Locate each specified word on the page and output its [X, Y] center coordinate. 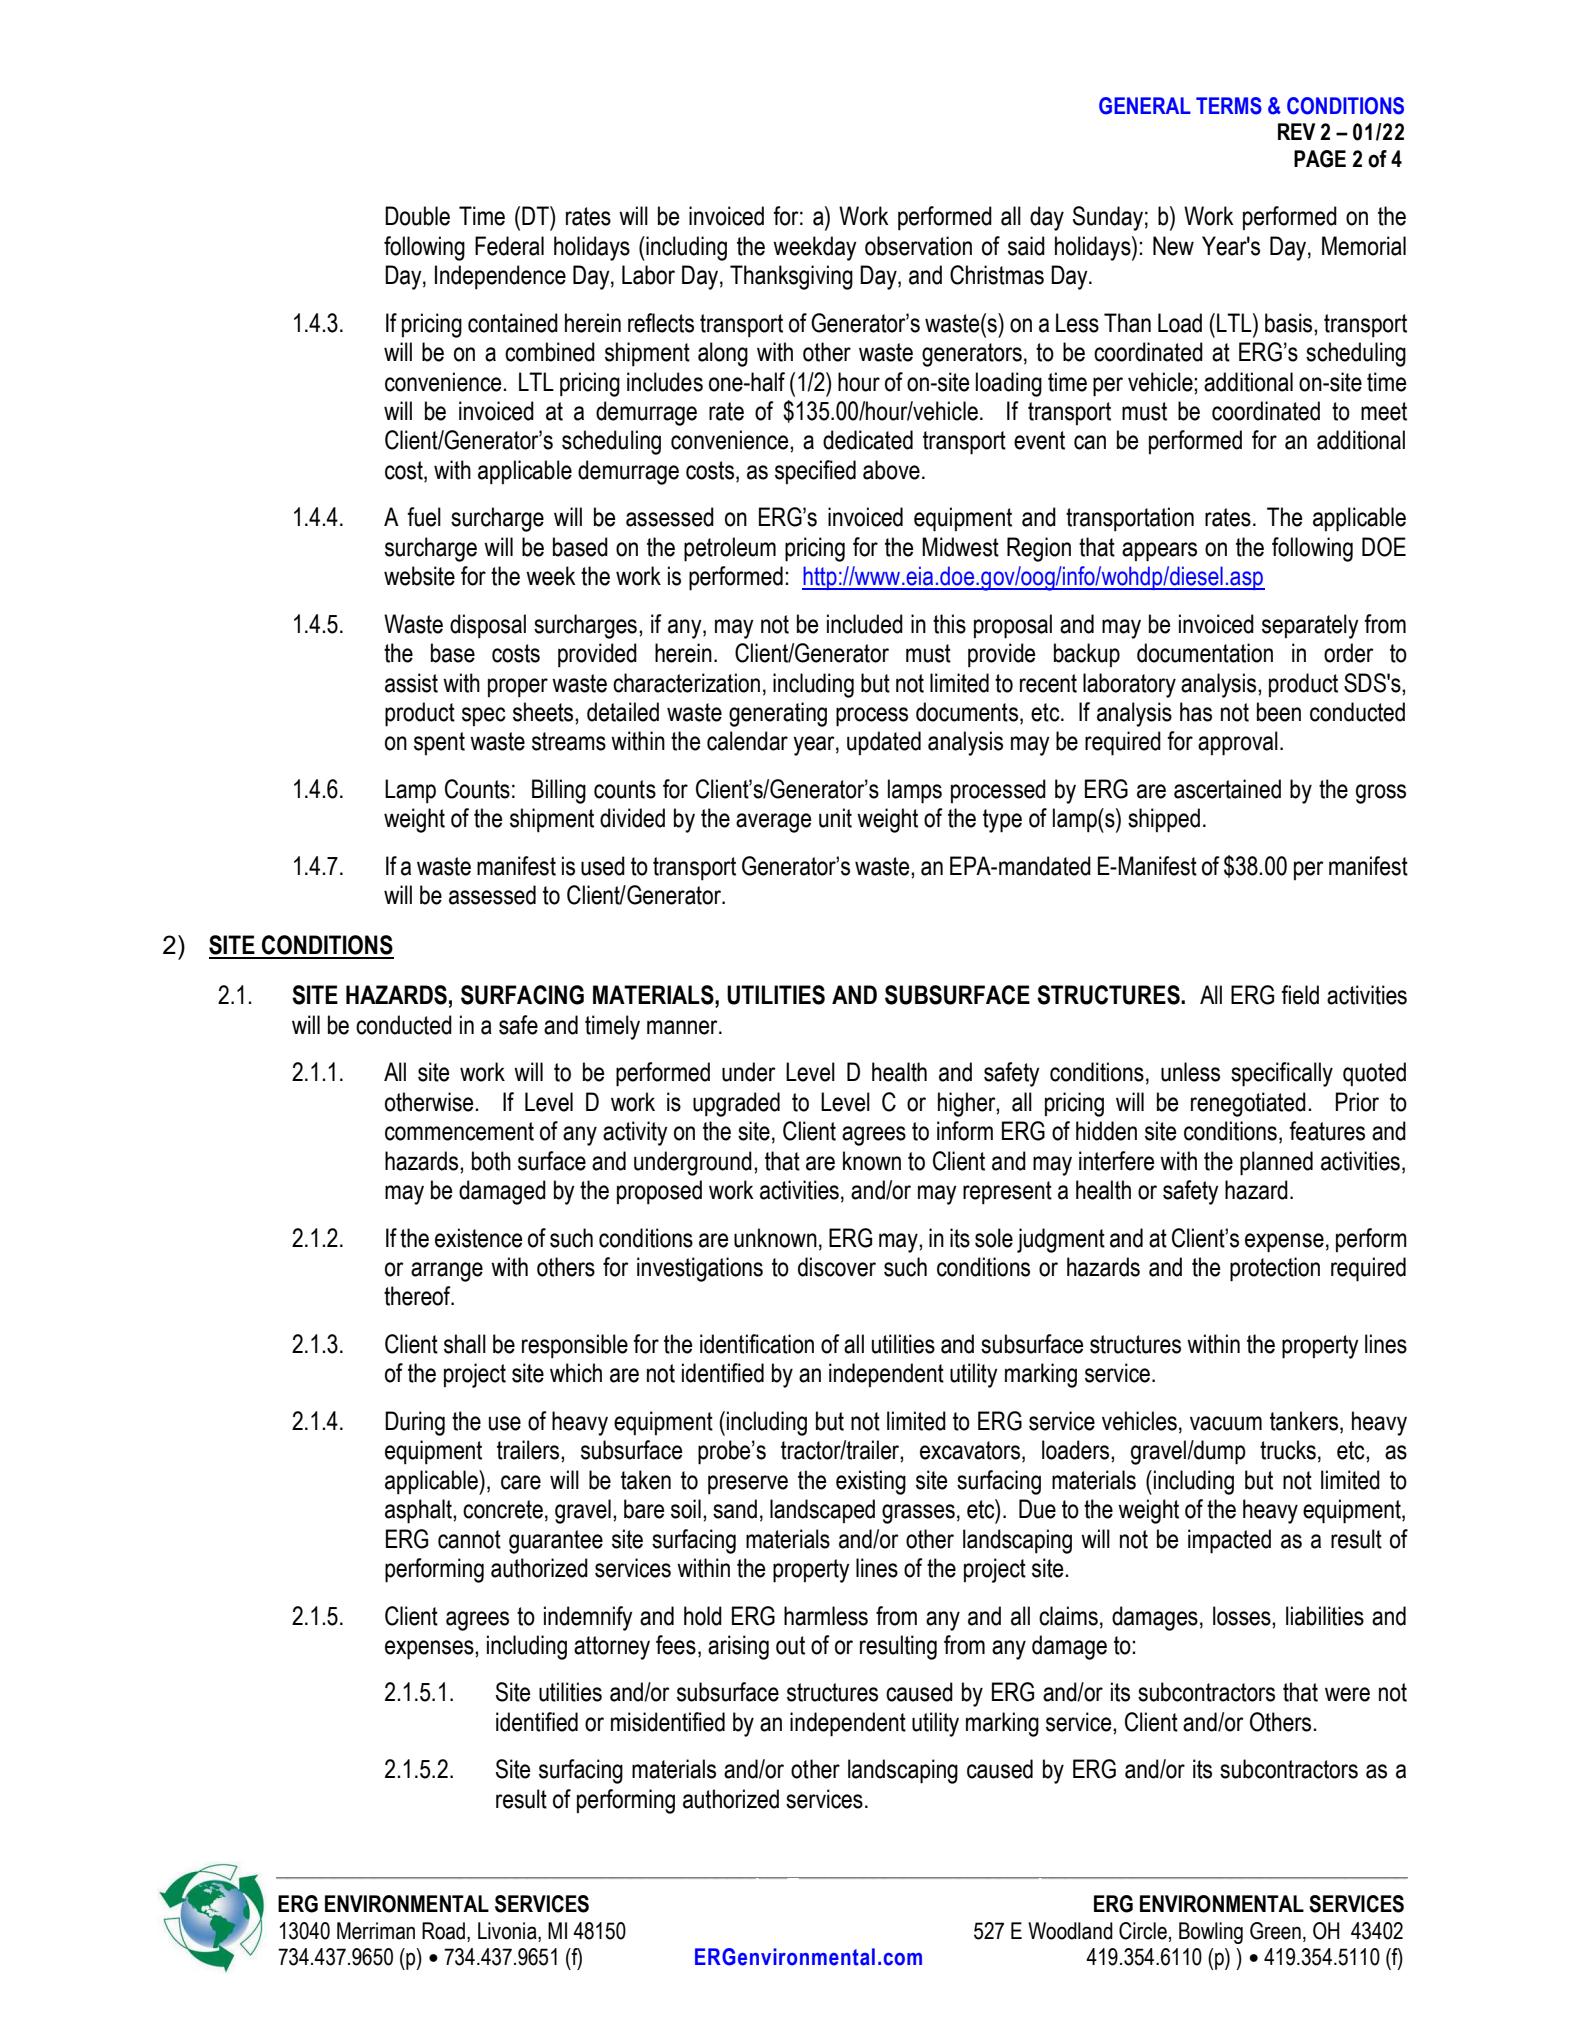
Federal [509, 246]
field [1300, 995]
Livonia [508, 1931]
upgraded [736, 1104]
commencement [459, 1131]
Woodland [1070, 1931]
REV [1296, 131]
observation [918, 246]
